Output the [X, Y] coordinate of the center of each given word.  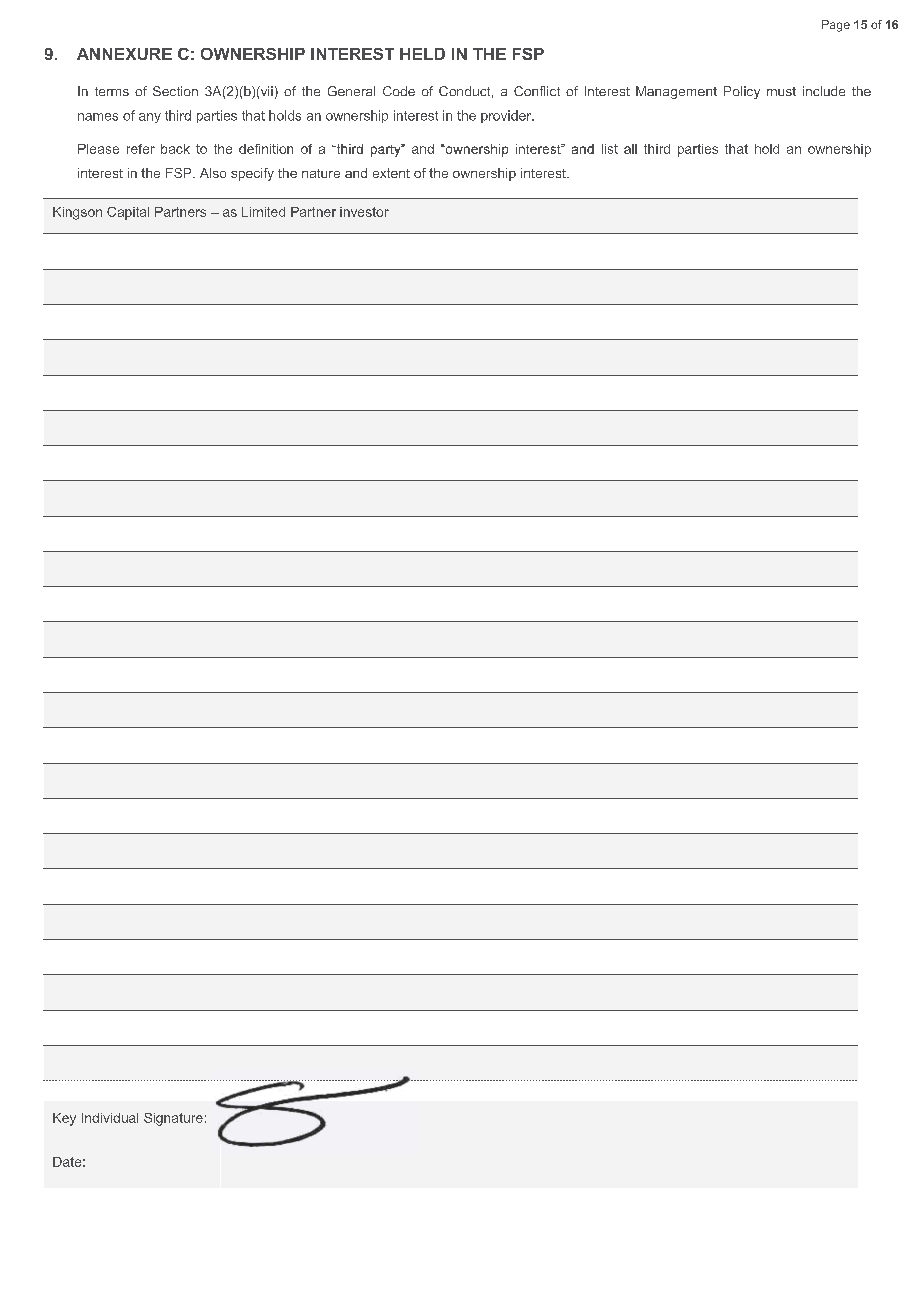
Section [175, 91]
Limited [263, 212]
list [610, 149]
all [630, 149]
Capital [128, 213]
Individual [110, 1118]
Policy [742, 92]
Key [64, 1119]
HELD [422, 54]
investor [364, 212]
